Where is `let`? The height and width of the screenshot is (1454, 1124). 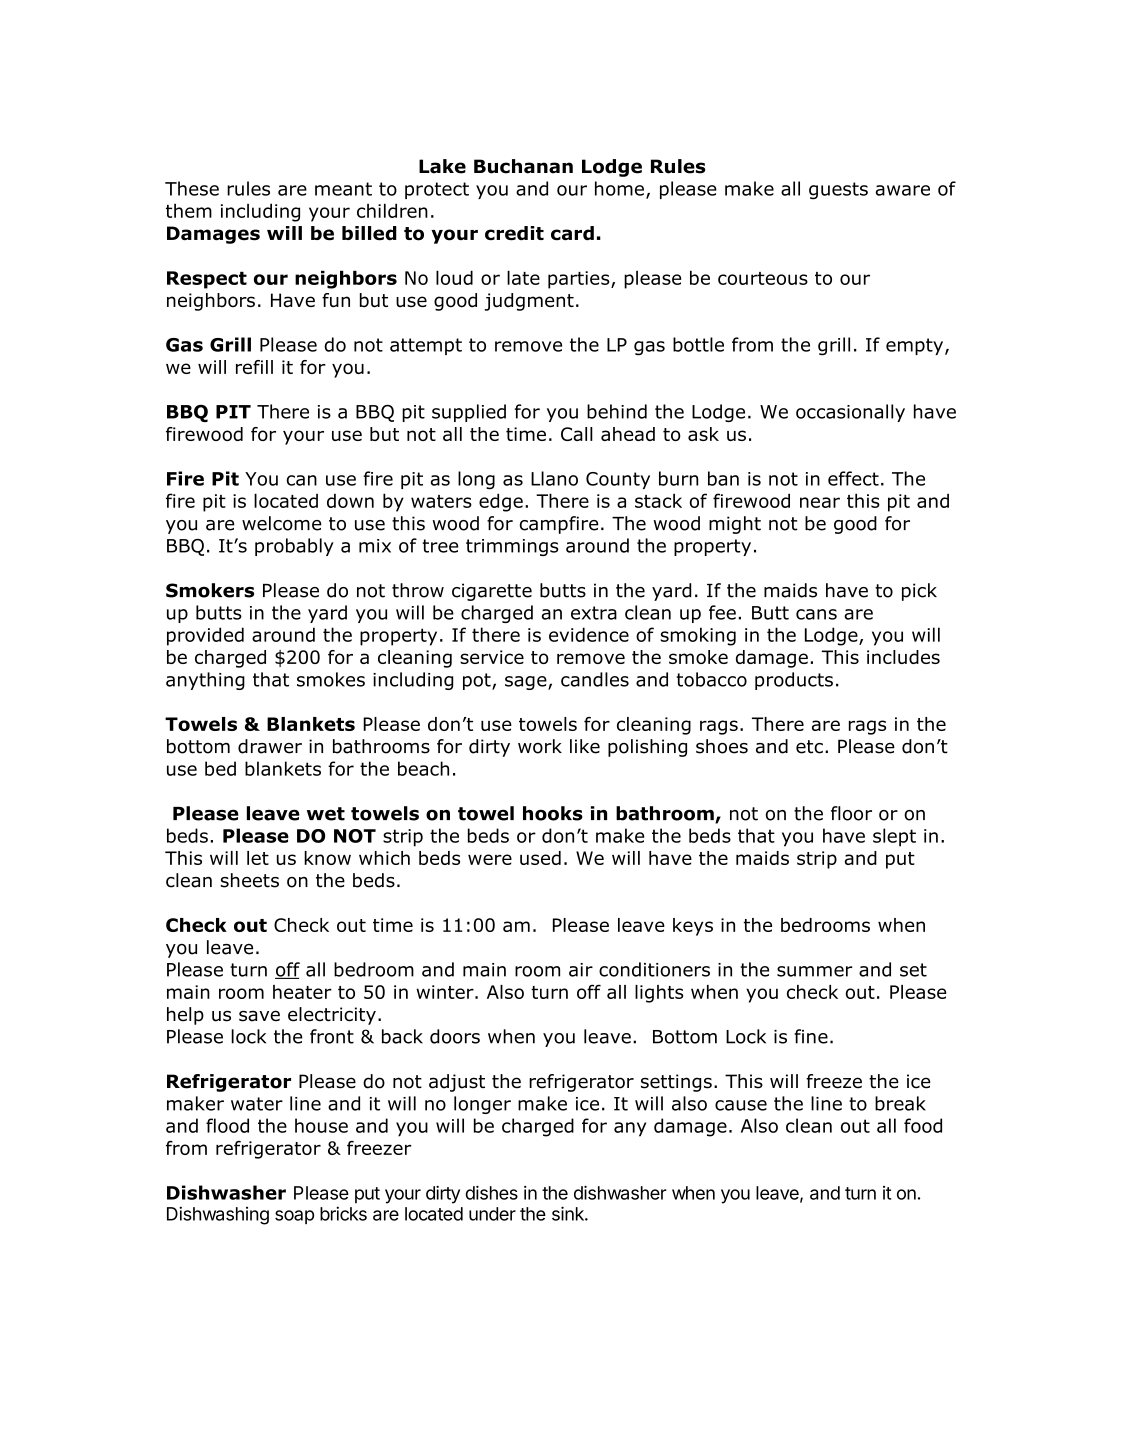 let is located at coordinates (258, 858).
